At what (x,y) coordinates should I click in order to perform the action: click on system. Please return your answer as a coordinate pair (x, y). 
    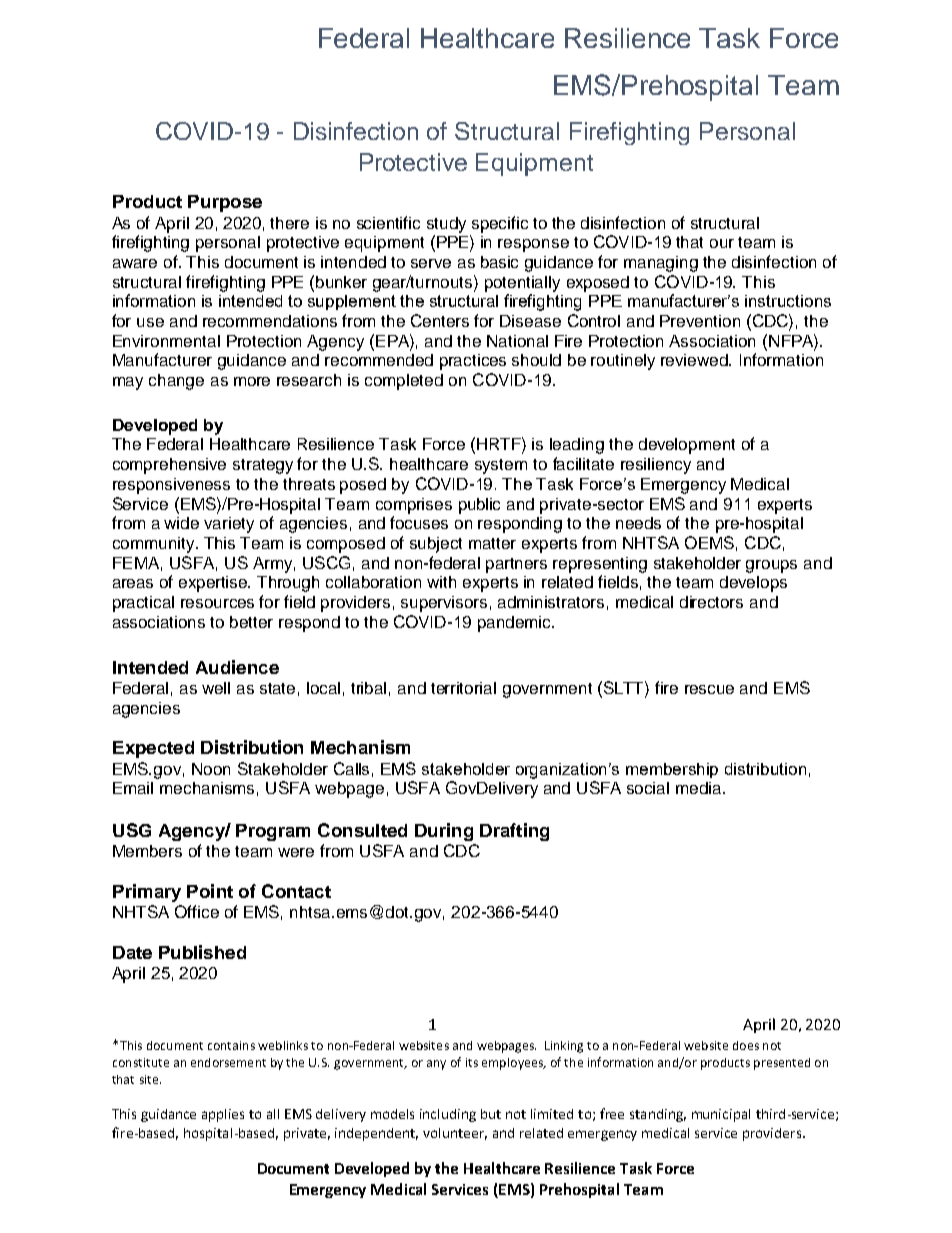
    Looking at the image, I should click on (501, 466).
